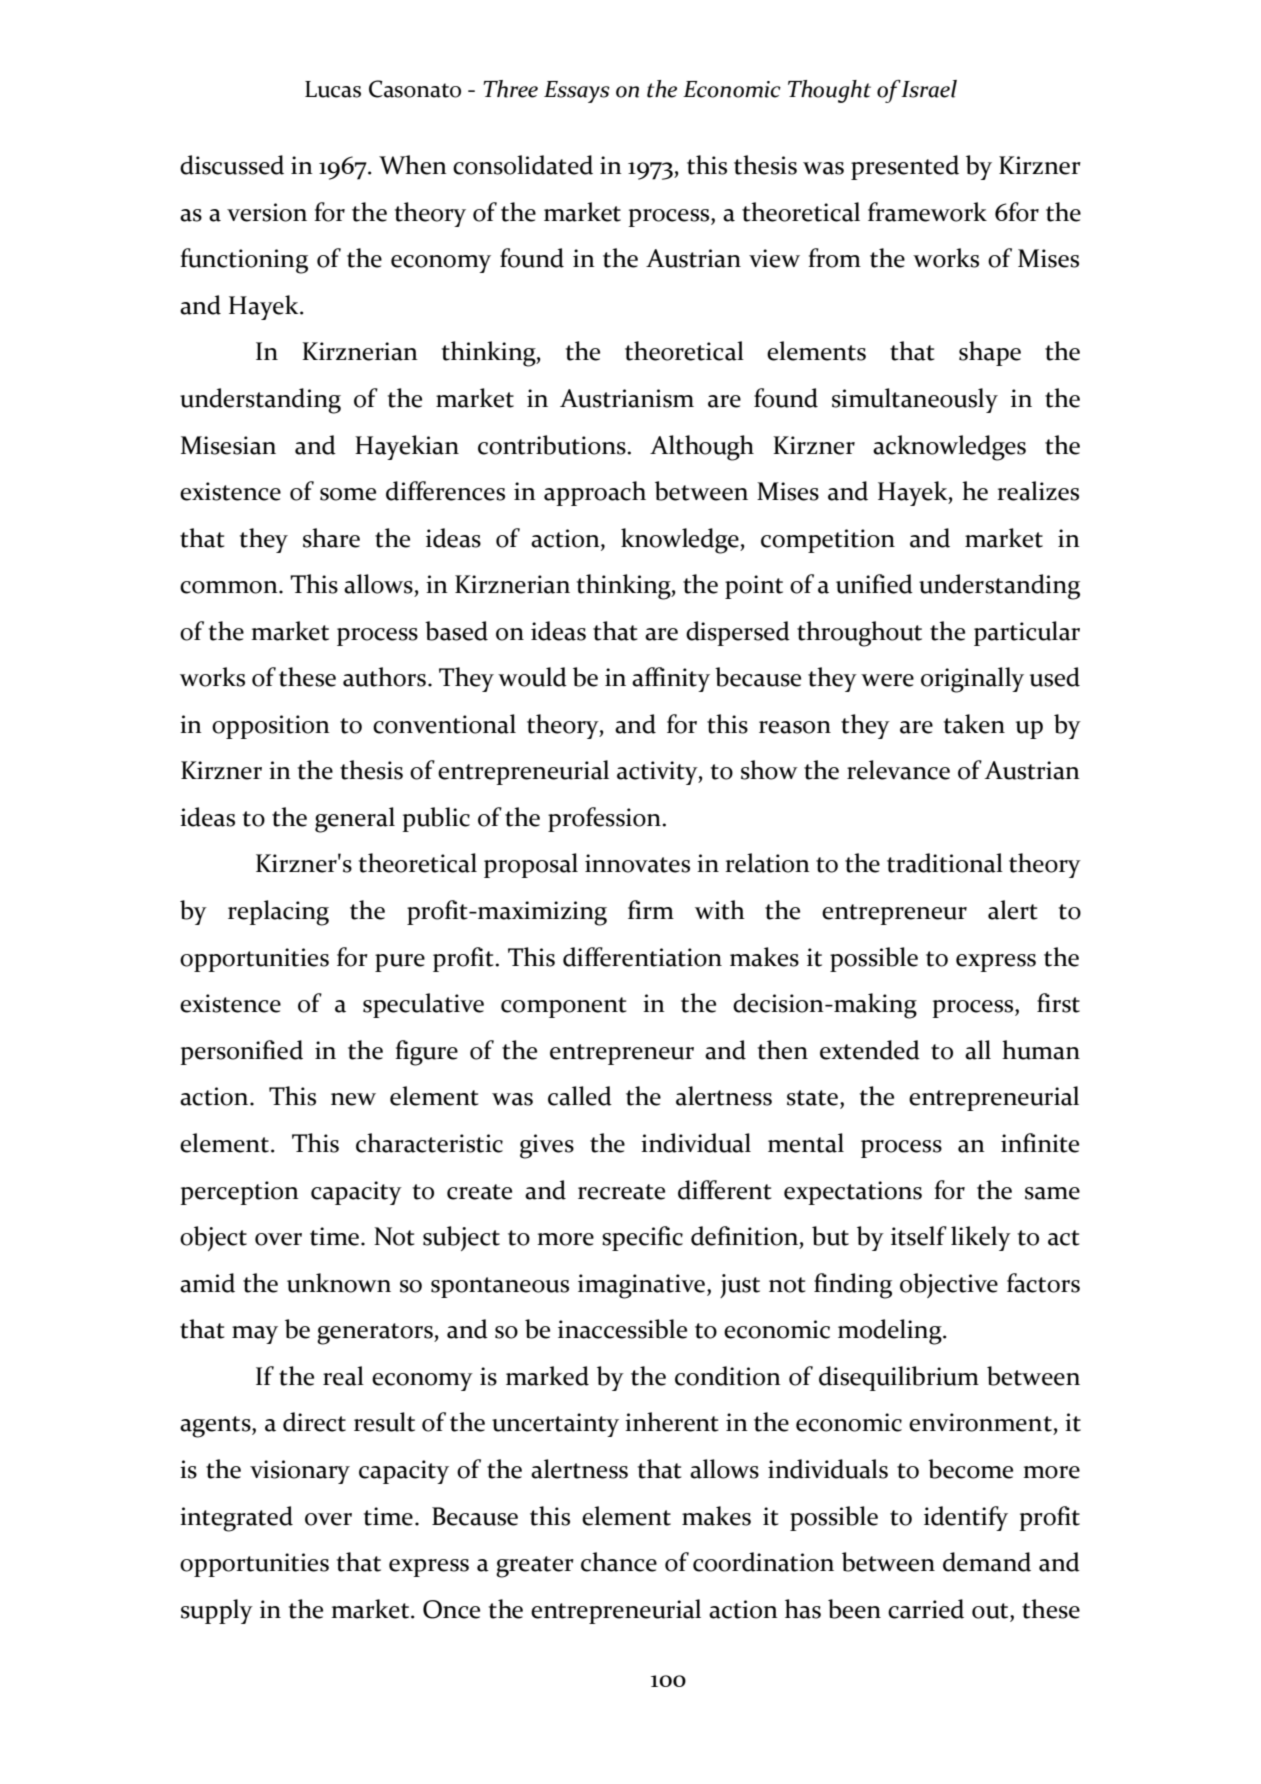  Describe the element at coordinates (353, 1099) in the image. I see `new` at that location.
